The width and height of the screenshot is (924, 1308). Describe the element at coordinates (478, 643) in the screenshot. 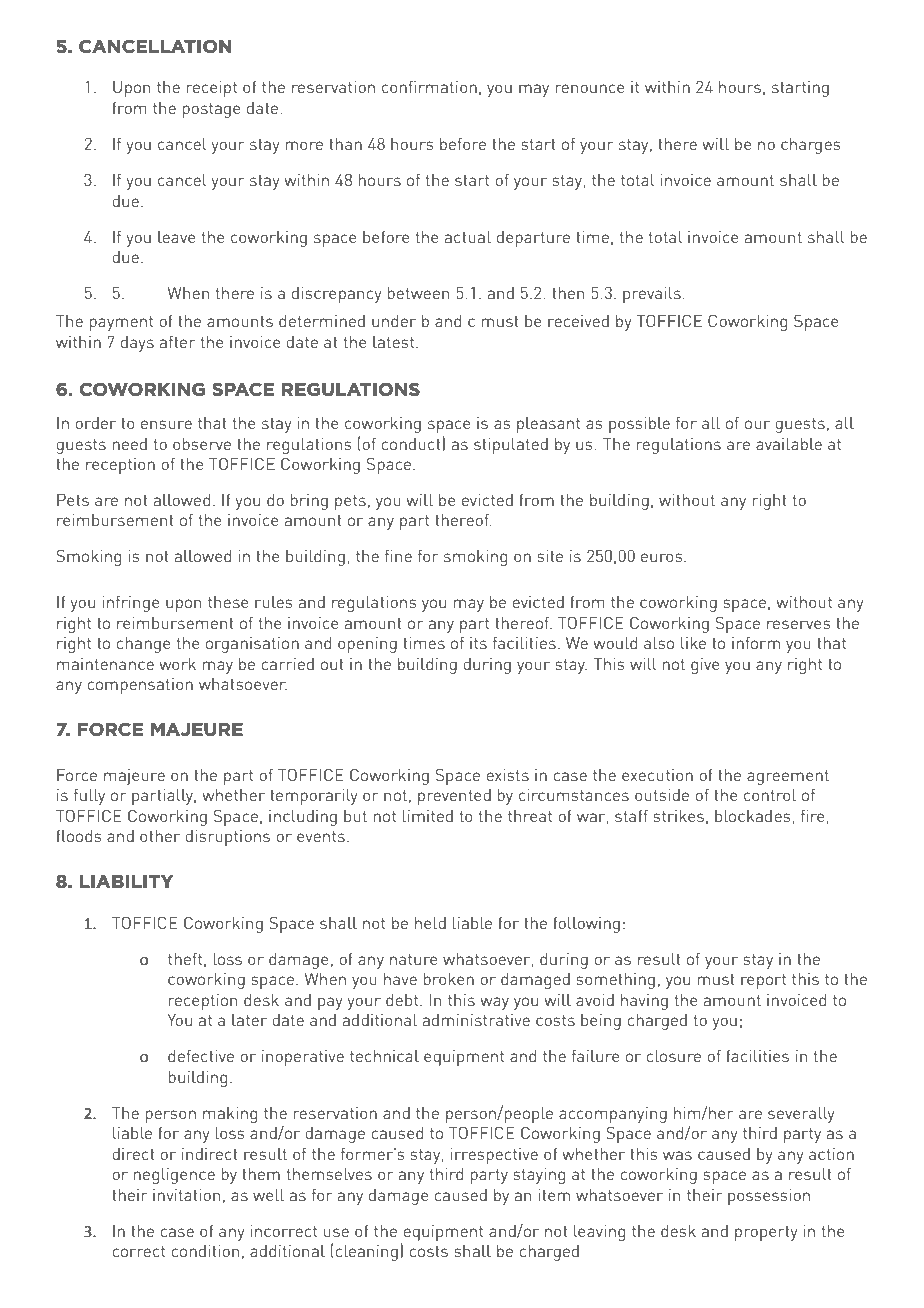

I see `its` at that location.
